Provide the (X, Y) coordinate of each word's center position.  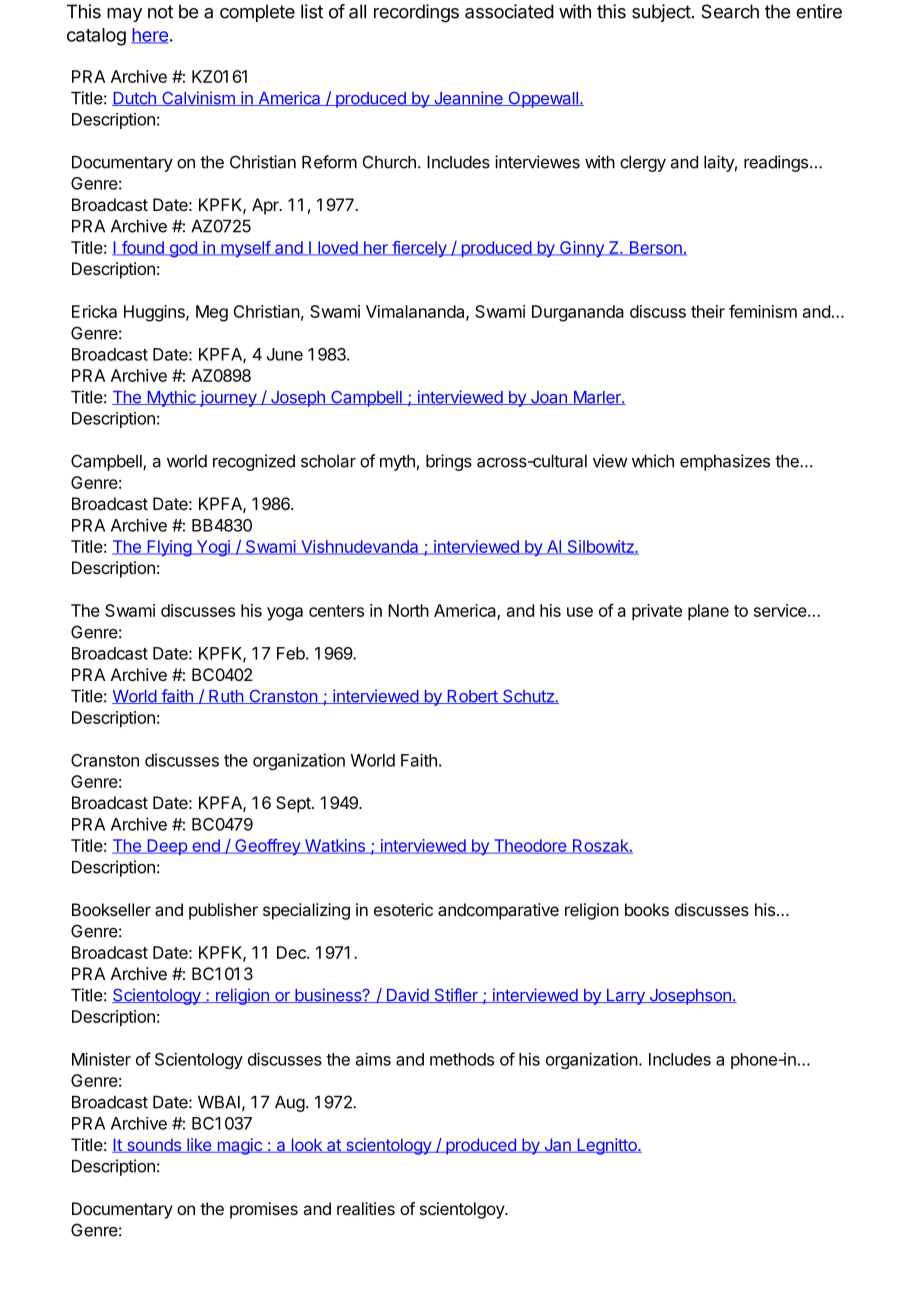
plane (708, 612)
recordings (416, 13)
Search (730, 11)
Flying (169, 548)
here (149, 36)
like (199, 1145)
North (408, 610)
